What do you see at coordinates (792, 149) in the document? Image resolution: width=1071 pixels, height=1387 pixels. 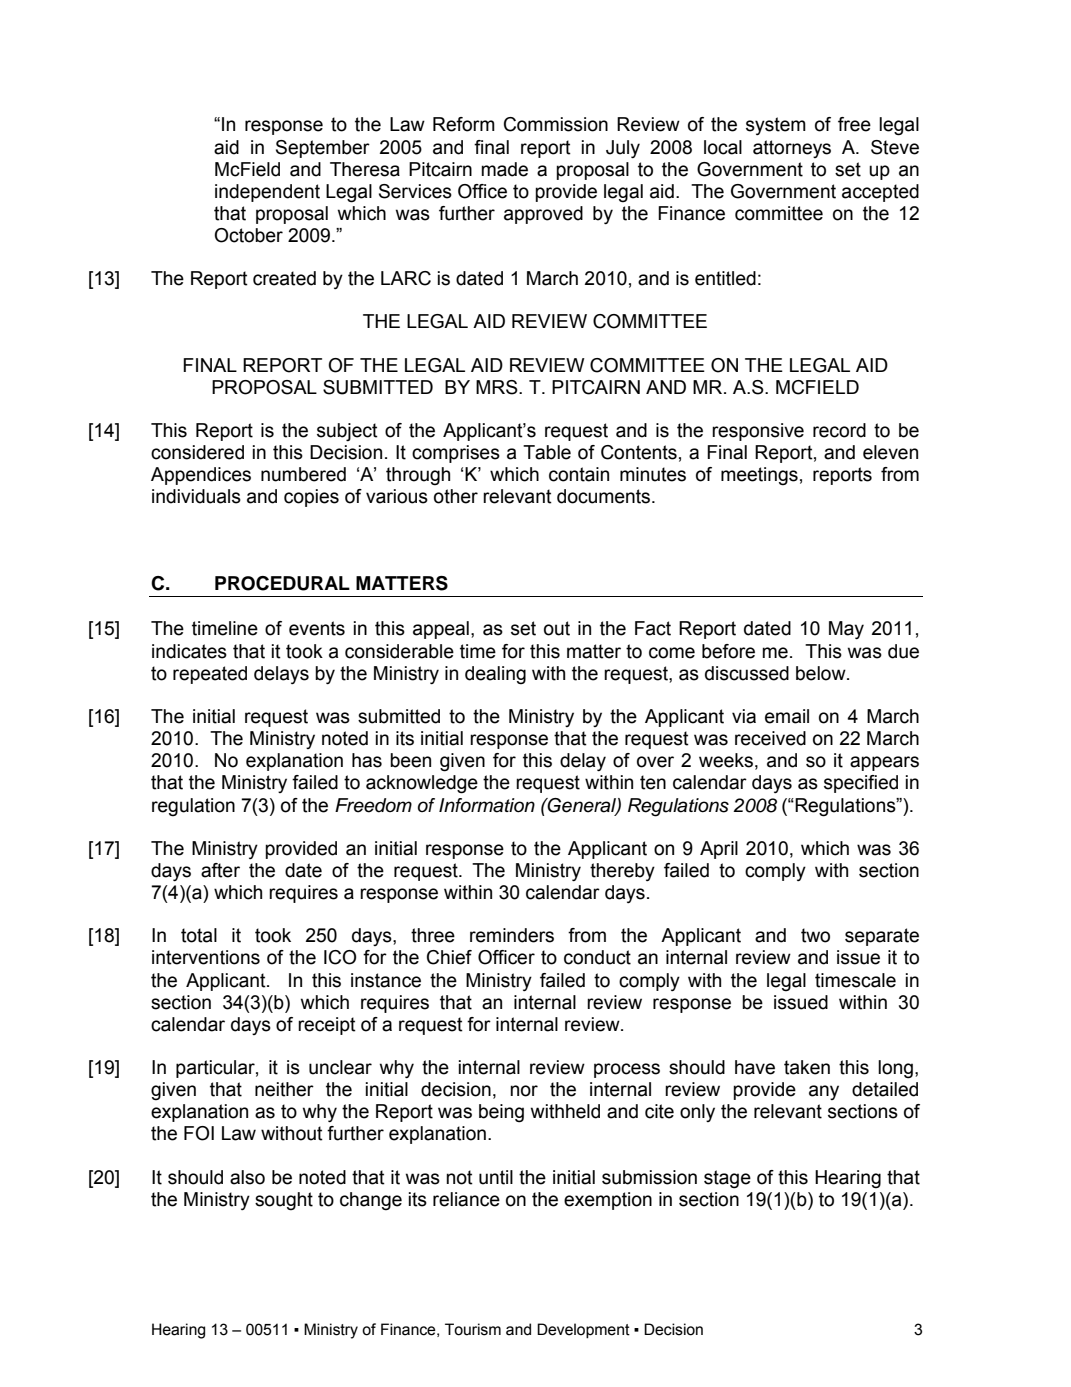 I see `attorneys` at bounding box center [792, 149].
